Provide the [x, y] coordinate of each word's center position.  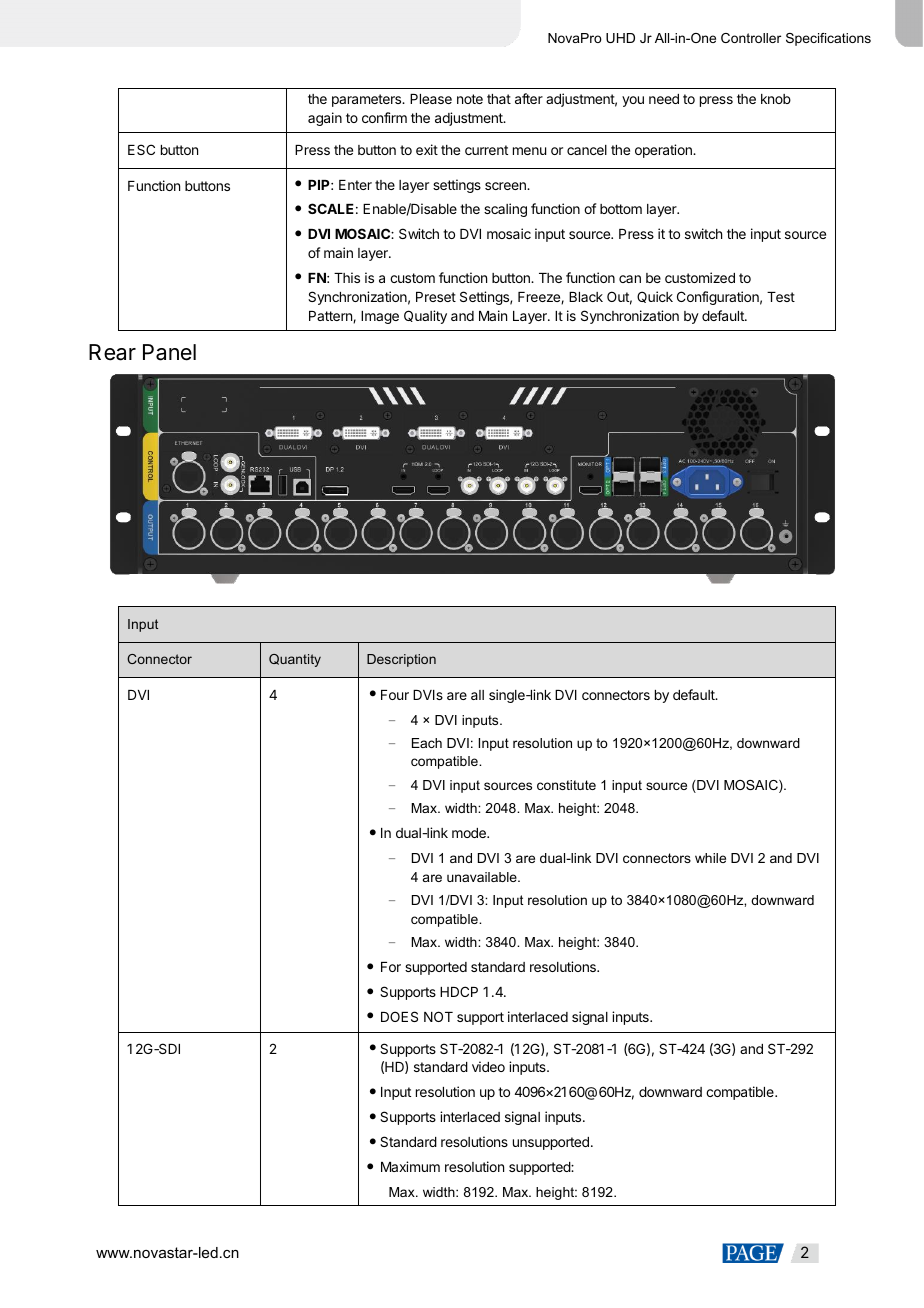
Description [401, 660]
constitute [566, 785]
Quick [655, 297]
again [325, 119]
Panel [169, 352]
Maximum [410, 1166]
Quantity [295, 660]
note [470, 99]
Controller [751, 38]
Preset [436, 297]
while [710, 858]
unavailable [483, 877]
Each [427, 743]
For [391, 967]
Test [781, 297]
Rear [112, 352]
